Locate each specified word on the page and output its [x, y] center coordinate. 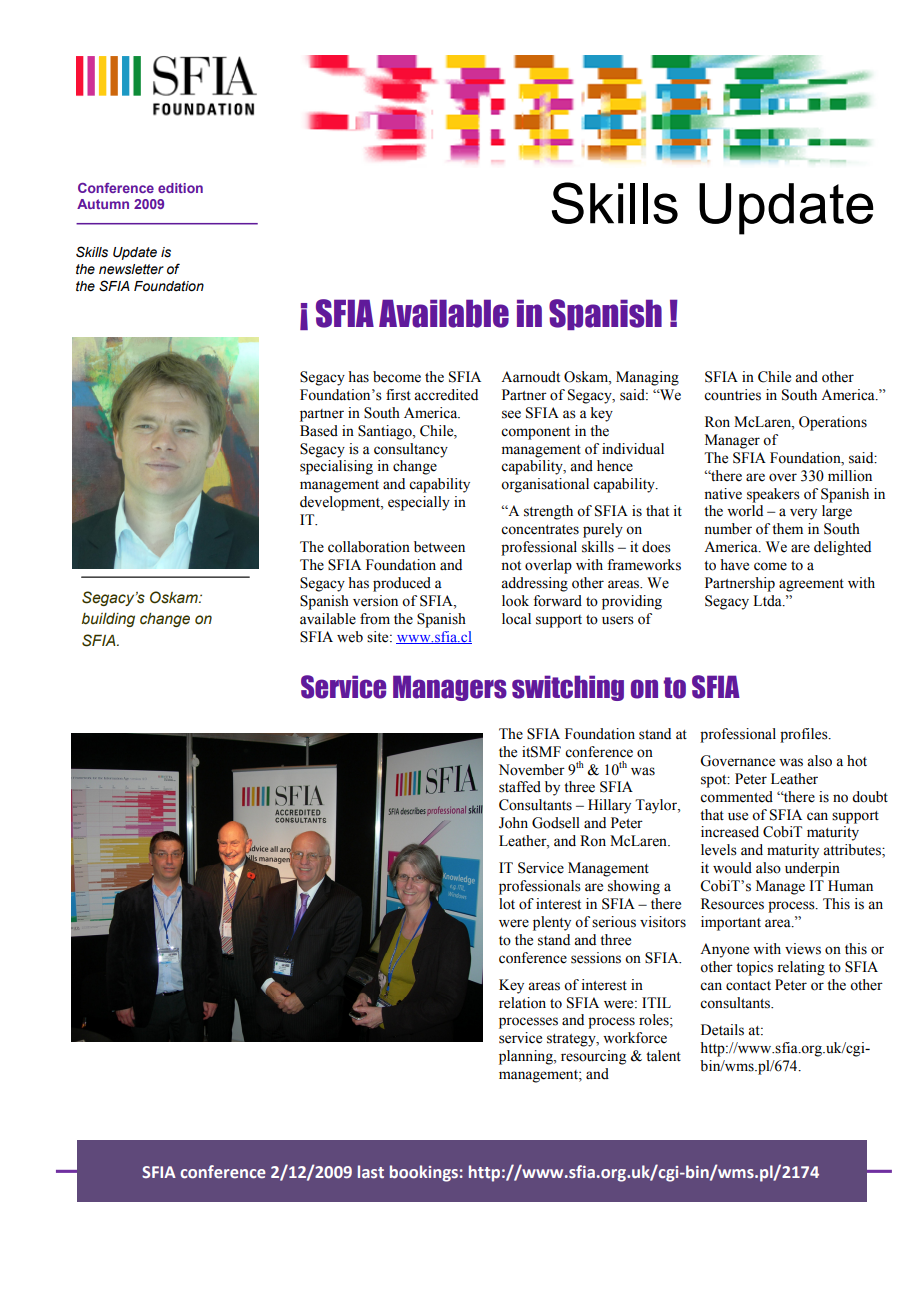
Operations [833, 423]
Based [319, 431]
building [108, 620]
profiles [805, 735]
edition [180, 188]
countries [732, 395]
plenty [552, 923]
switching [568, 688]
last [371, 1171]
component [535, 433]
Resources [732, 904]
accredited [446, 395]
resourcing [593, 1057]
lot [507, 904]
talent [663, 1056]
